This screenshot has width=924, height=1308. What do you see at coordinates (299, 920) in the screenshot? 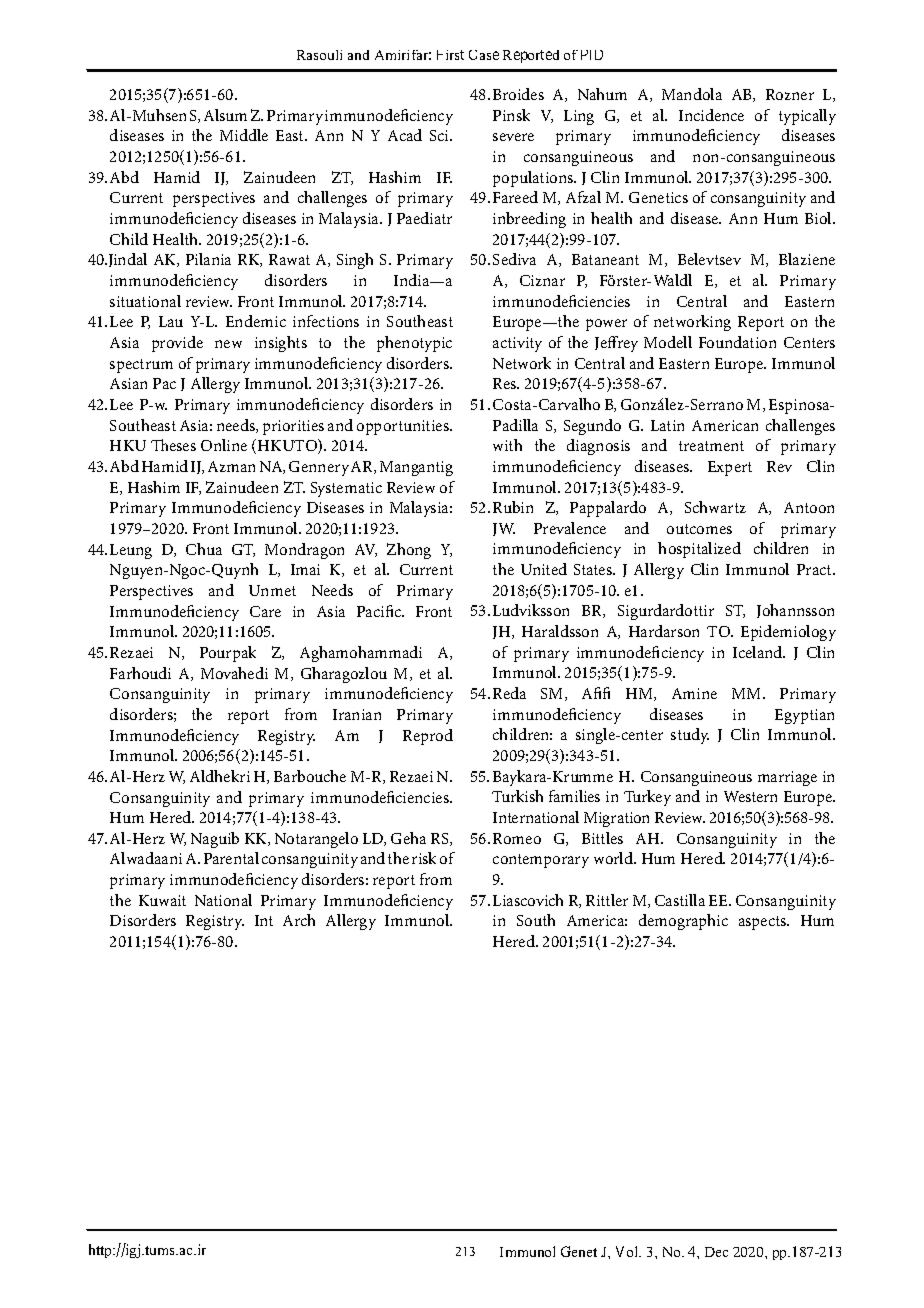
I see `Arch` at bounding box center [299, 920].
